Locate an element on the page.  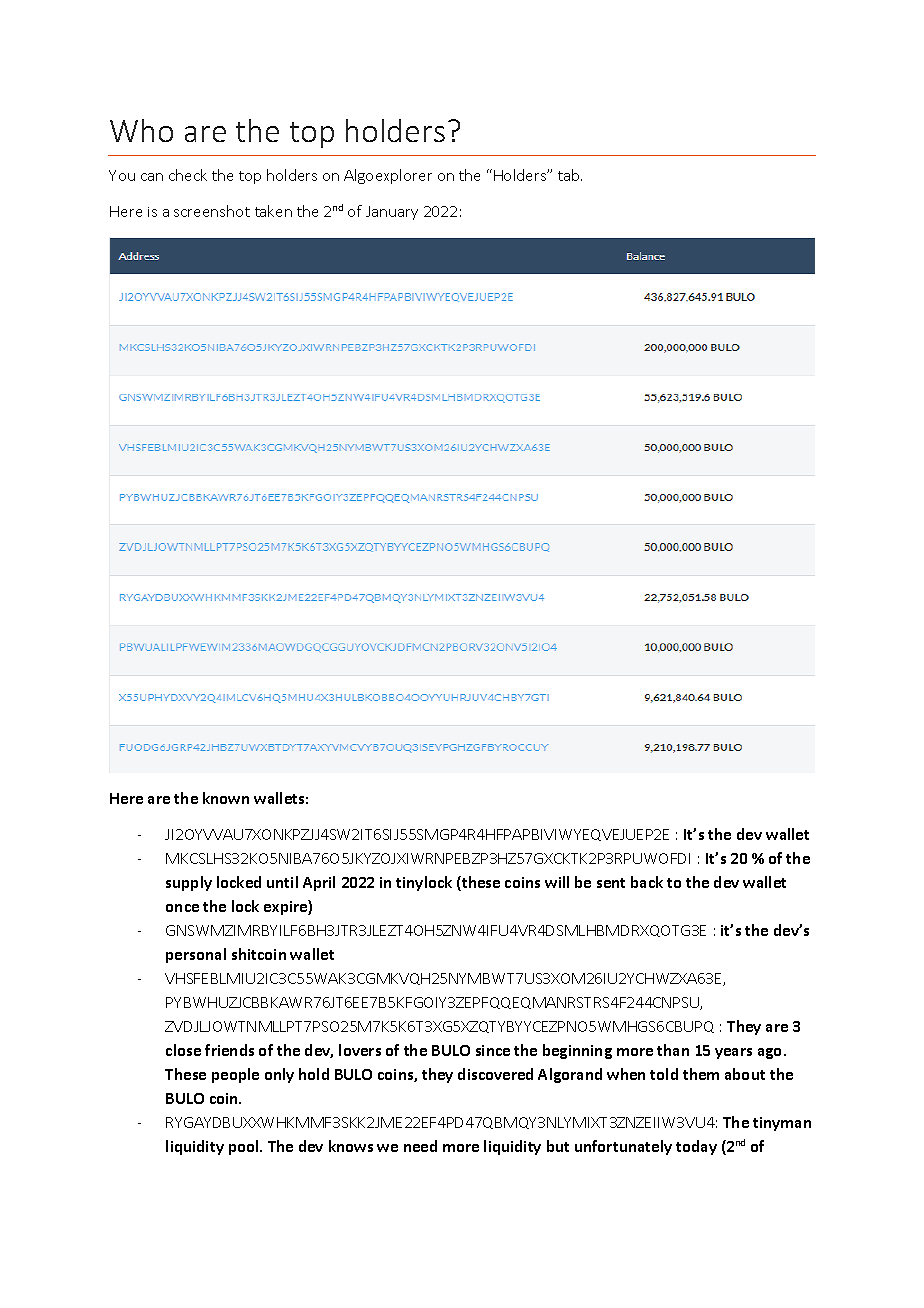
need is located at coordinates (420, 1146).
